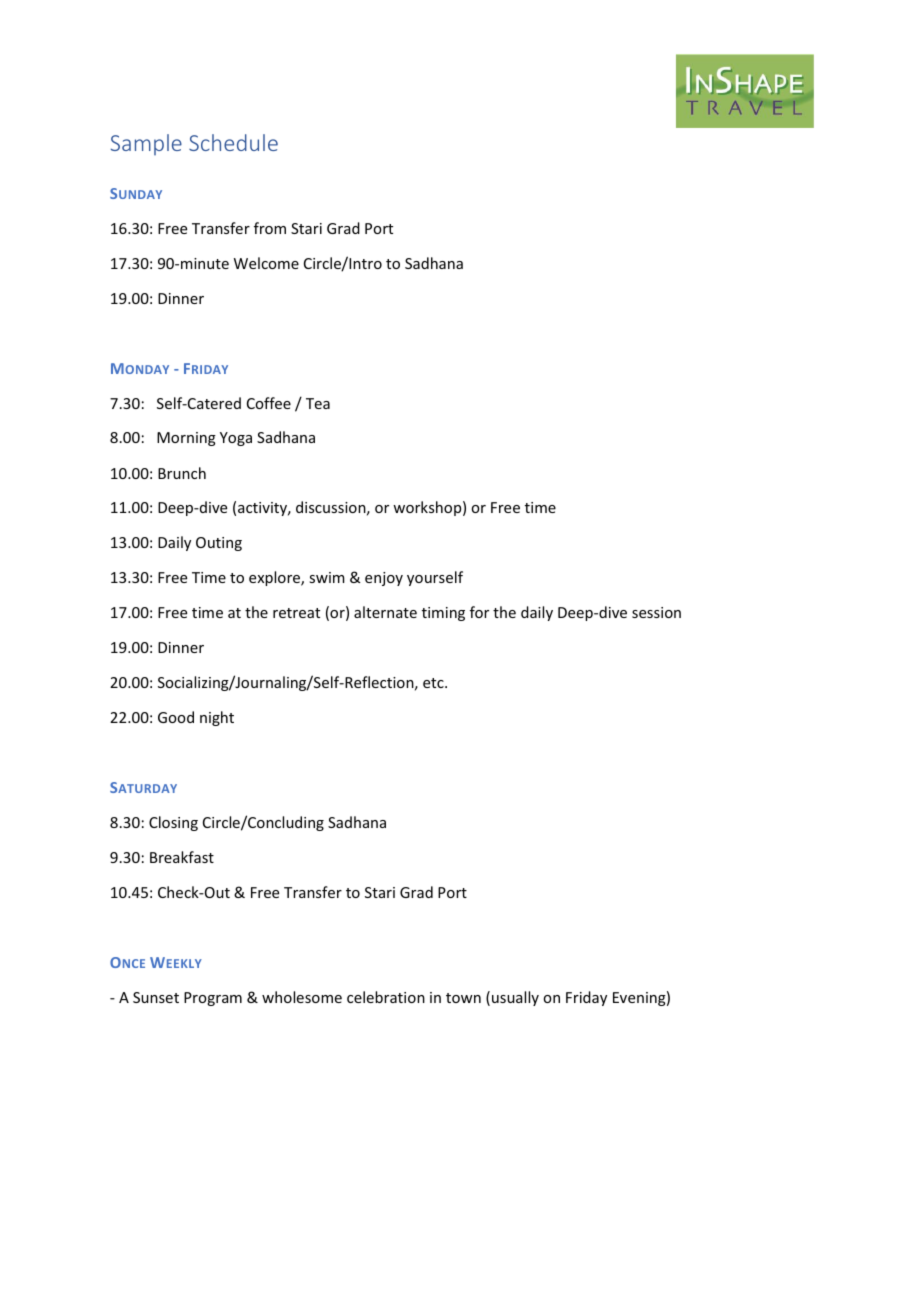 This screenshot has width=924, height=1308. What do you see at coordinates (270, 228) in the screenshot?
I see `from` at bounding box center [270, 228].
